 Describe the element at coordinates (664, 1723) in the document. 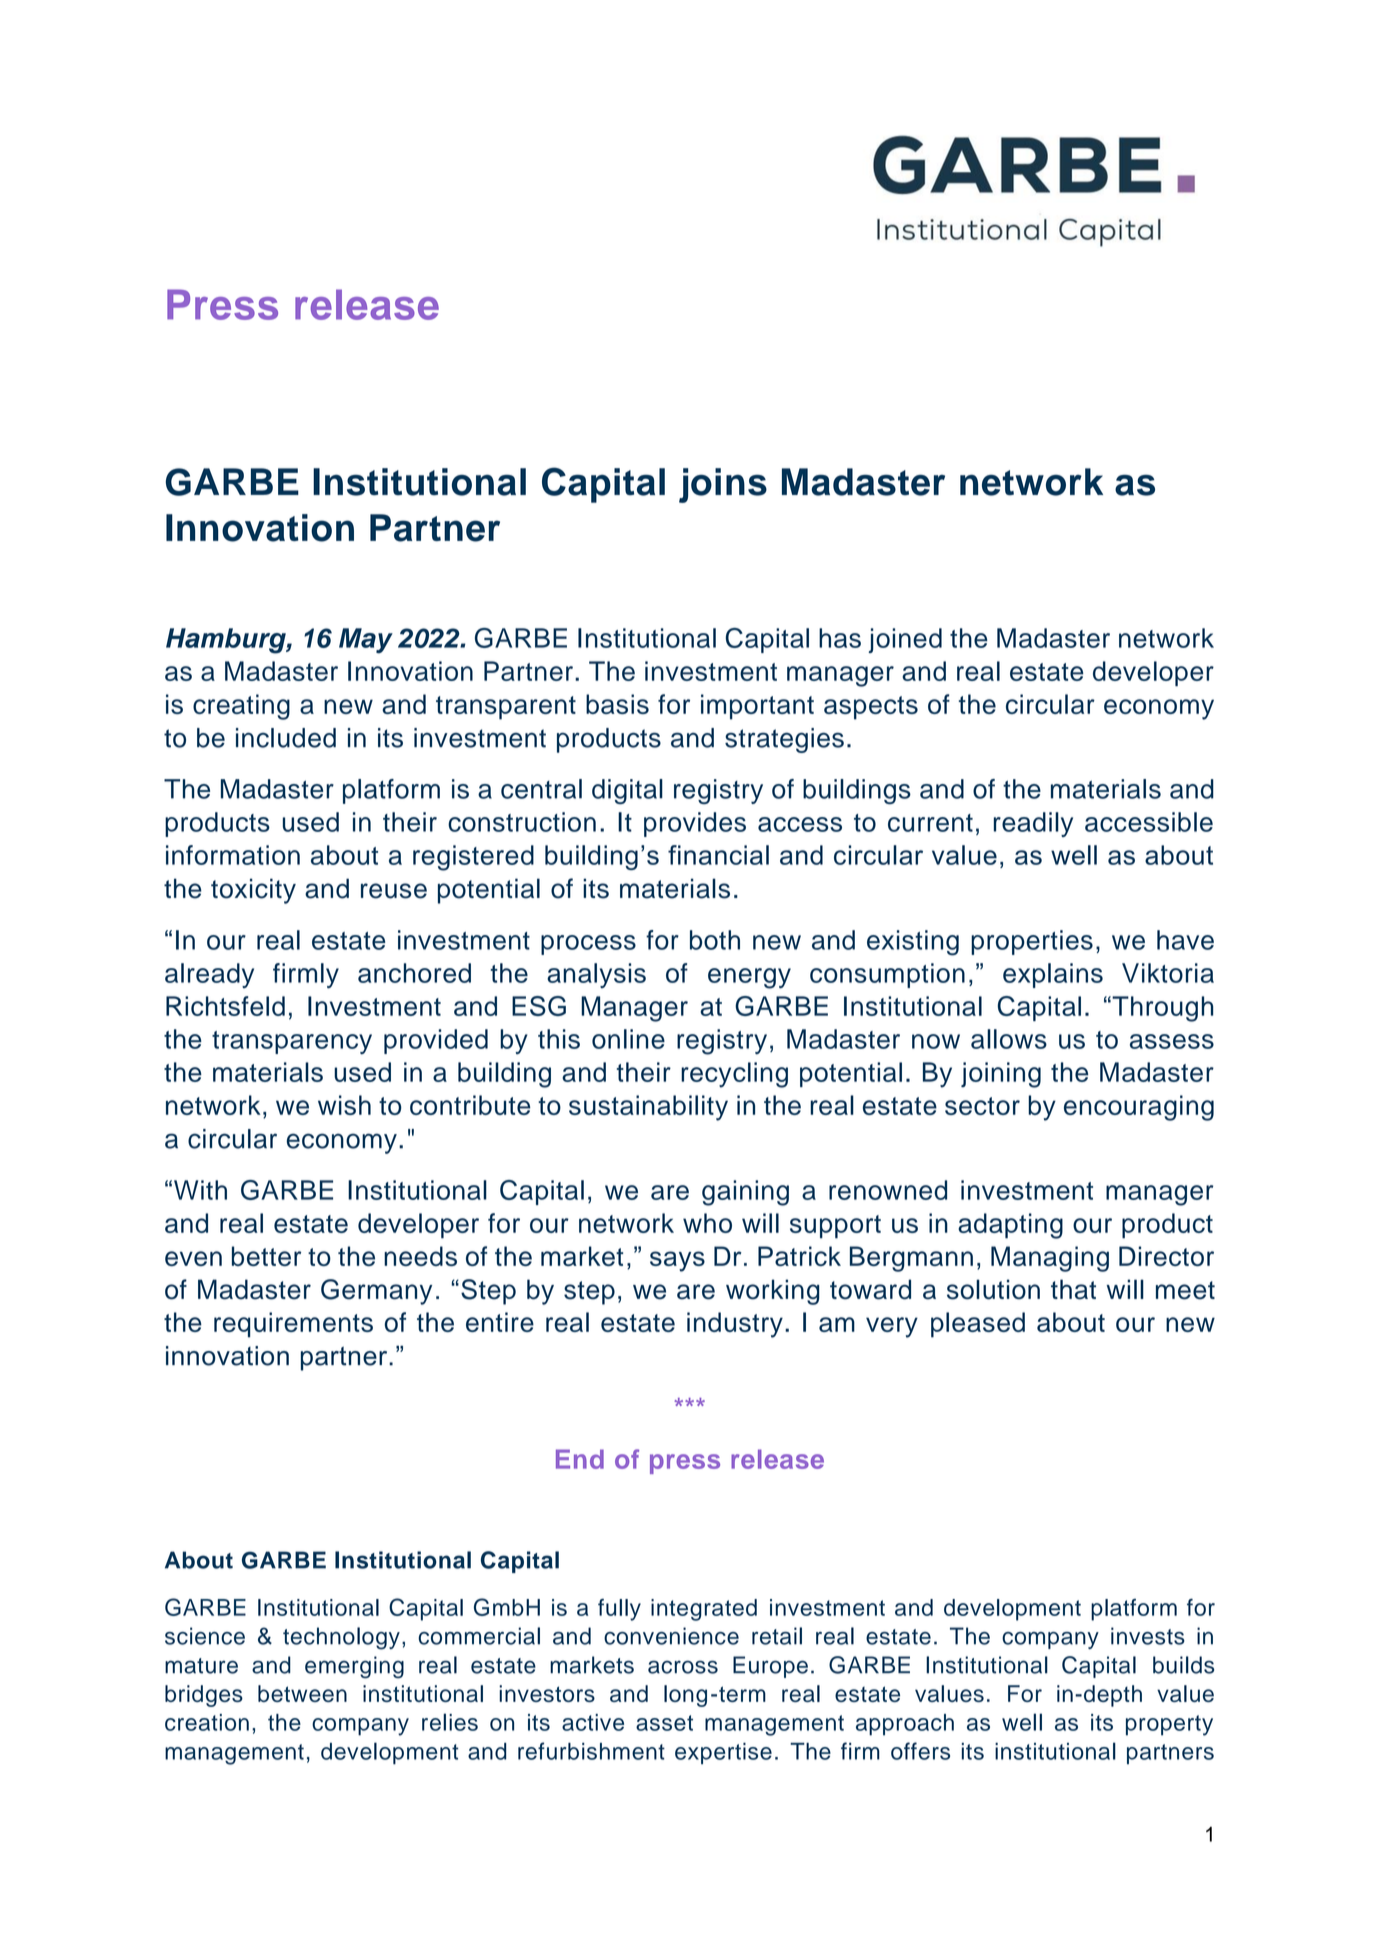

I see `asset` at that location.
